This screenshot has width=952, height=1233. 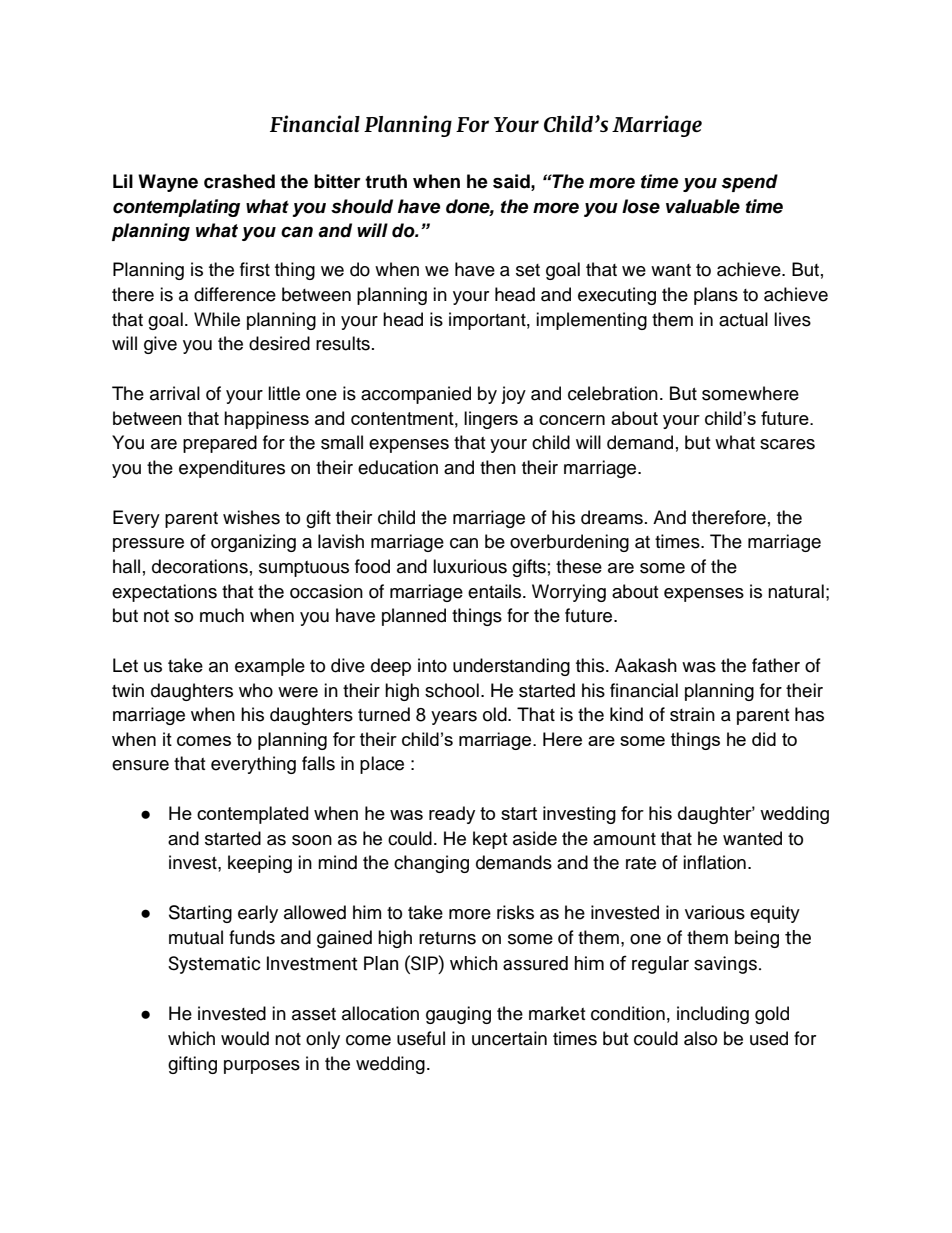 I want to click on also, so click(x=700, y=1038).
